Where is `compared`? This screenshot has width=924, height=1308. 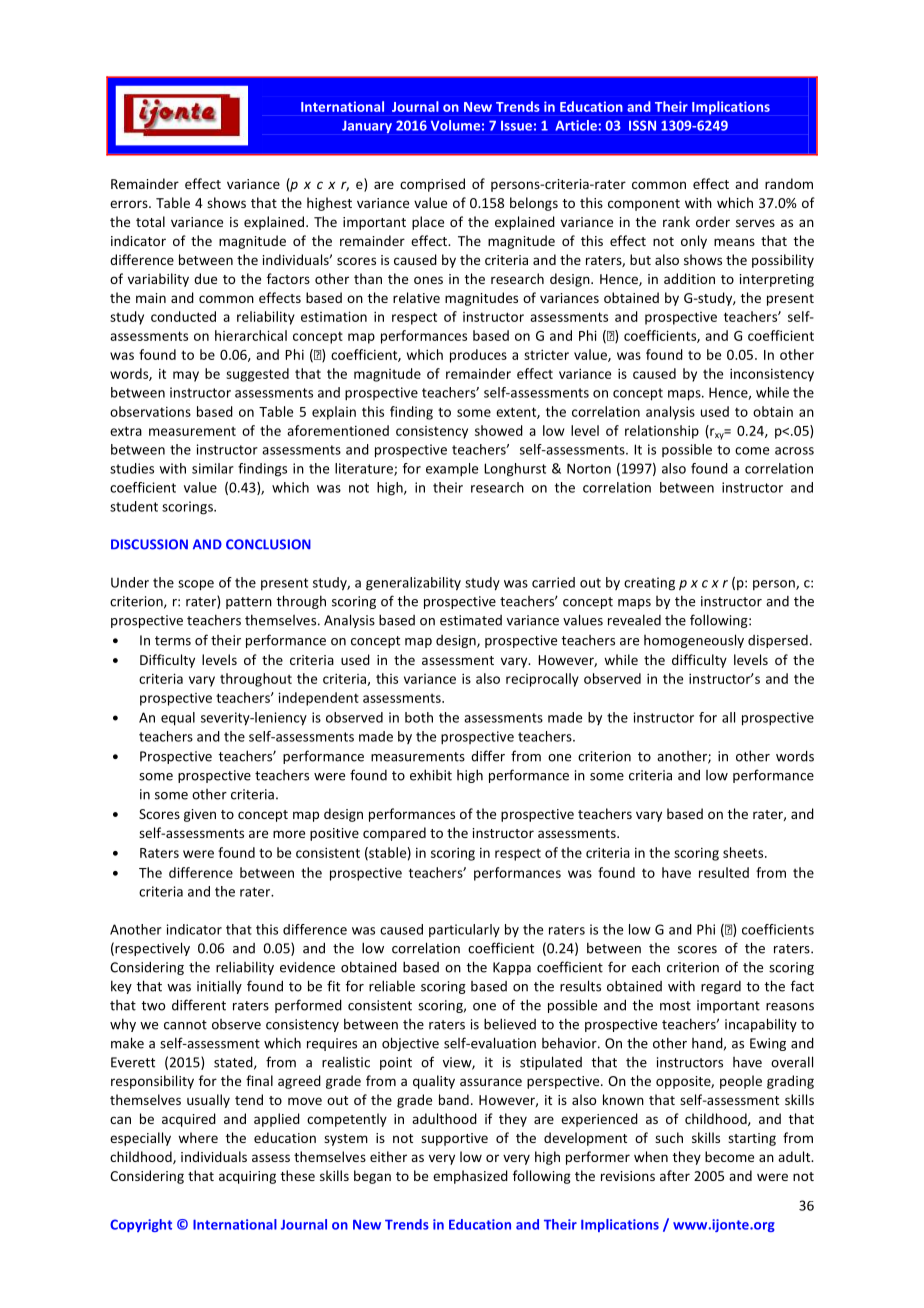 compared is located at coordinates (394, 834).
